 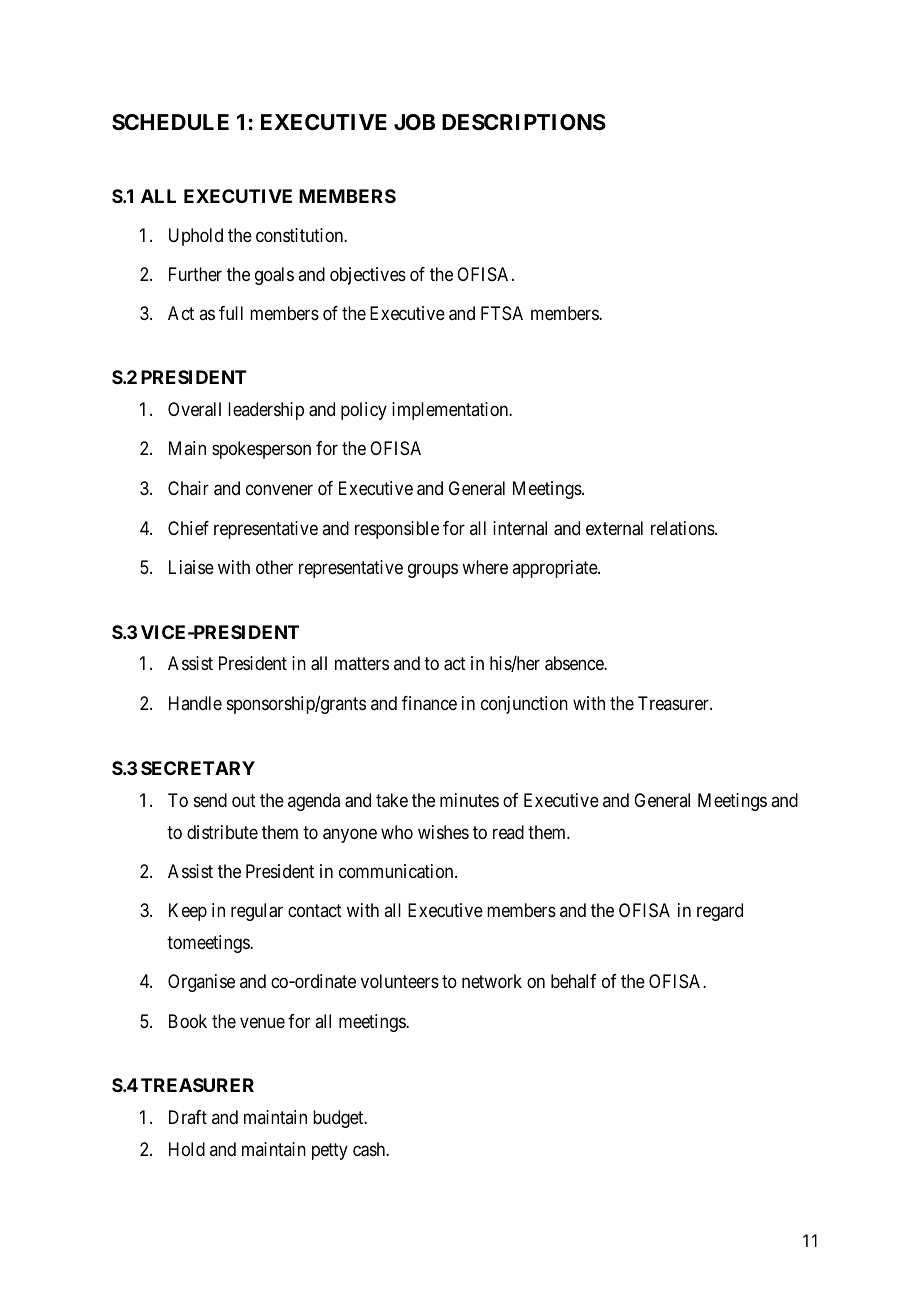 What do you see at coordinates (188, 1117) in the document?
I see `Draft` at bounding box center [188, 1117].
